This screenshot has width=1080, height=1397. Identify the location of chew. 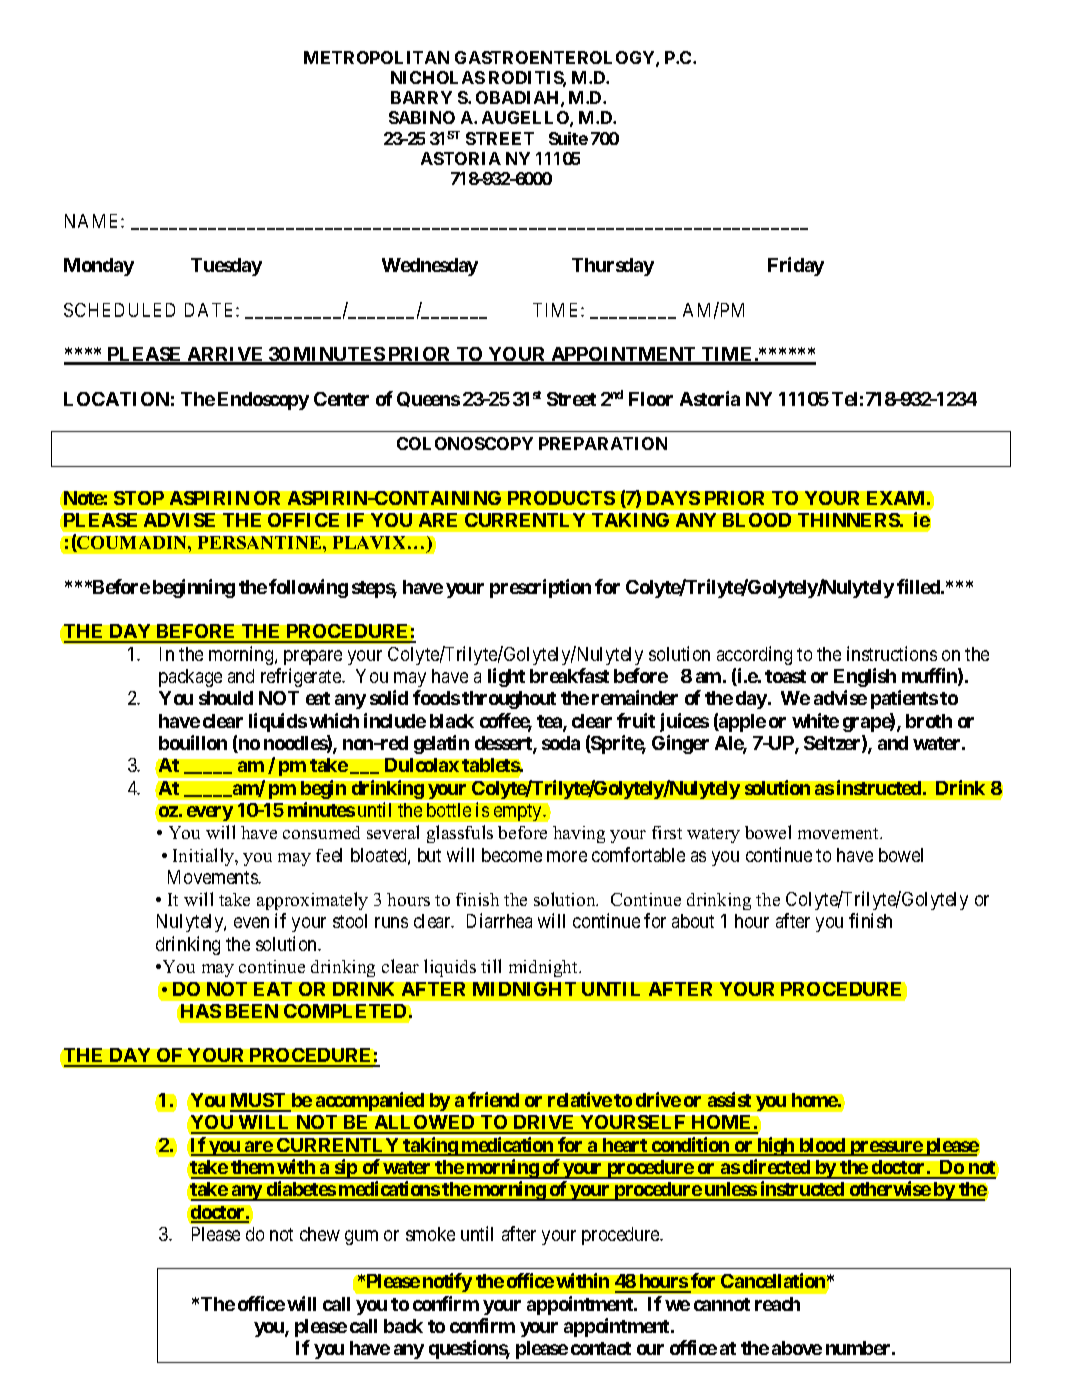
(320, 1234).
